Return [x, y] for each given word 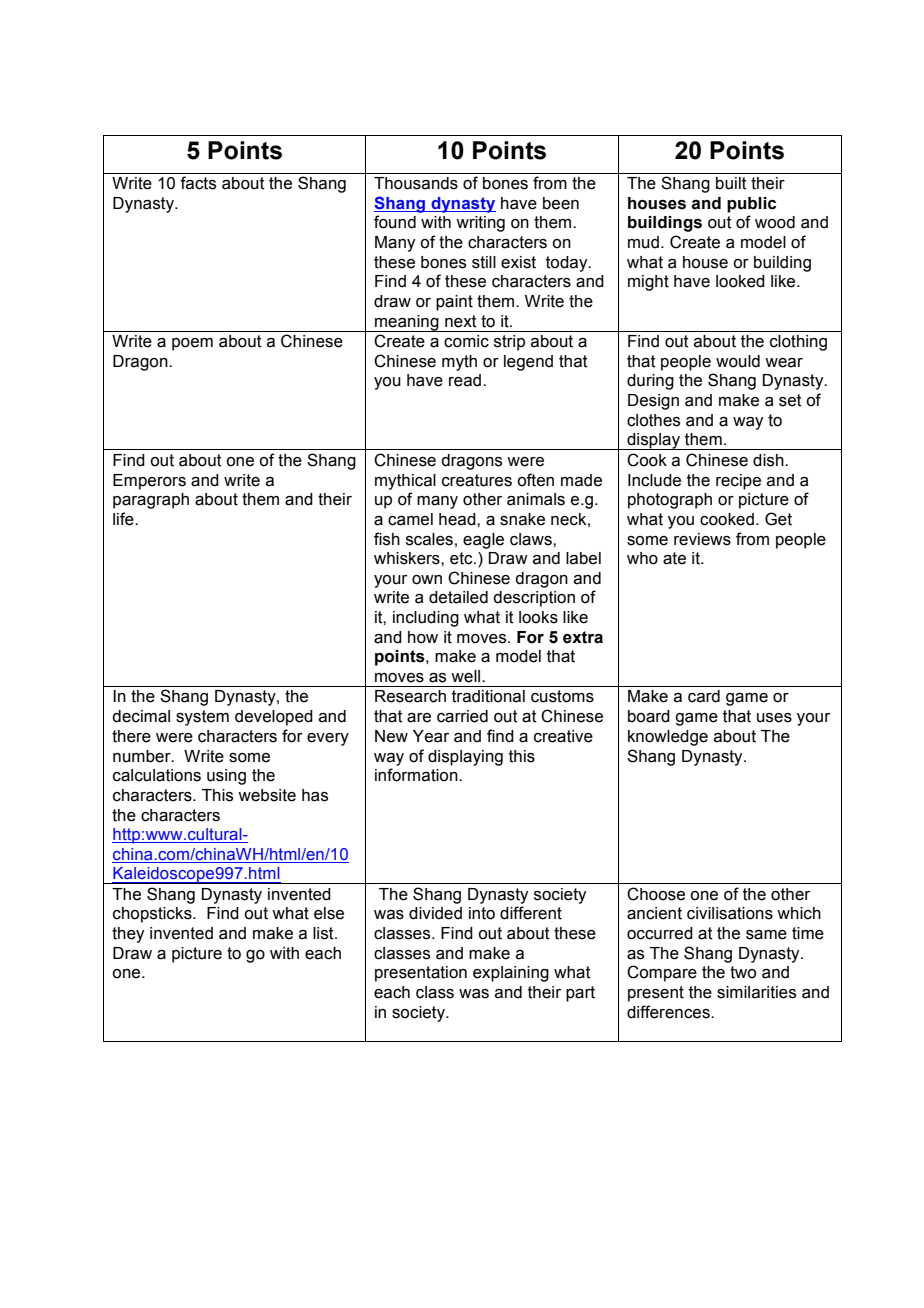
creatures [477, 480]
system [202, 718]
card [704, 696]
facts [198, 183]
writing [480, 224]
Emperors [149, 482]
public [752, 205]
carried [462, 716]
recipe [738, 482]
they [128, 935]
